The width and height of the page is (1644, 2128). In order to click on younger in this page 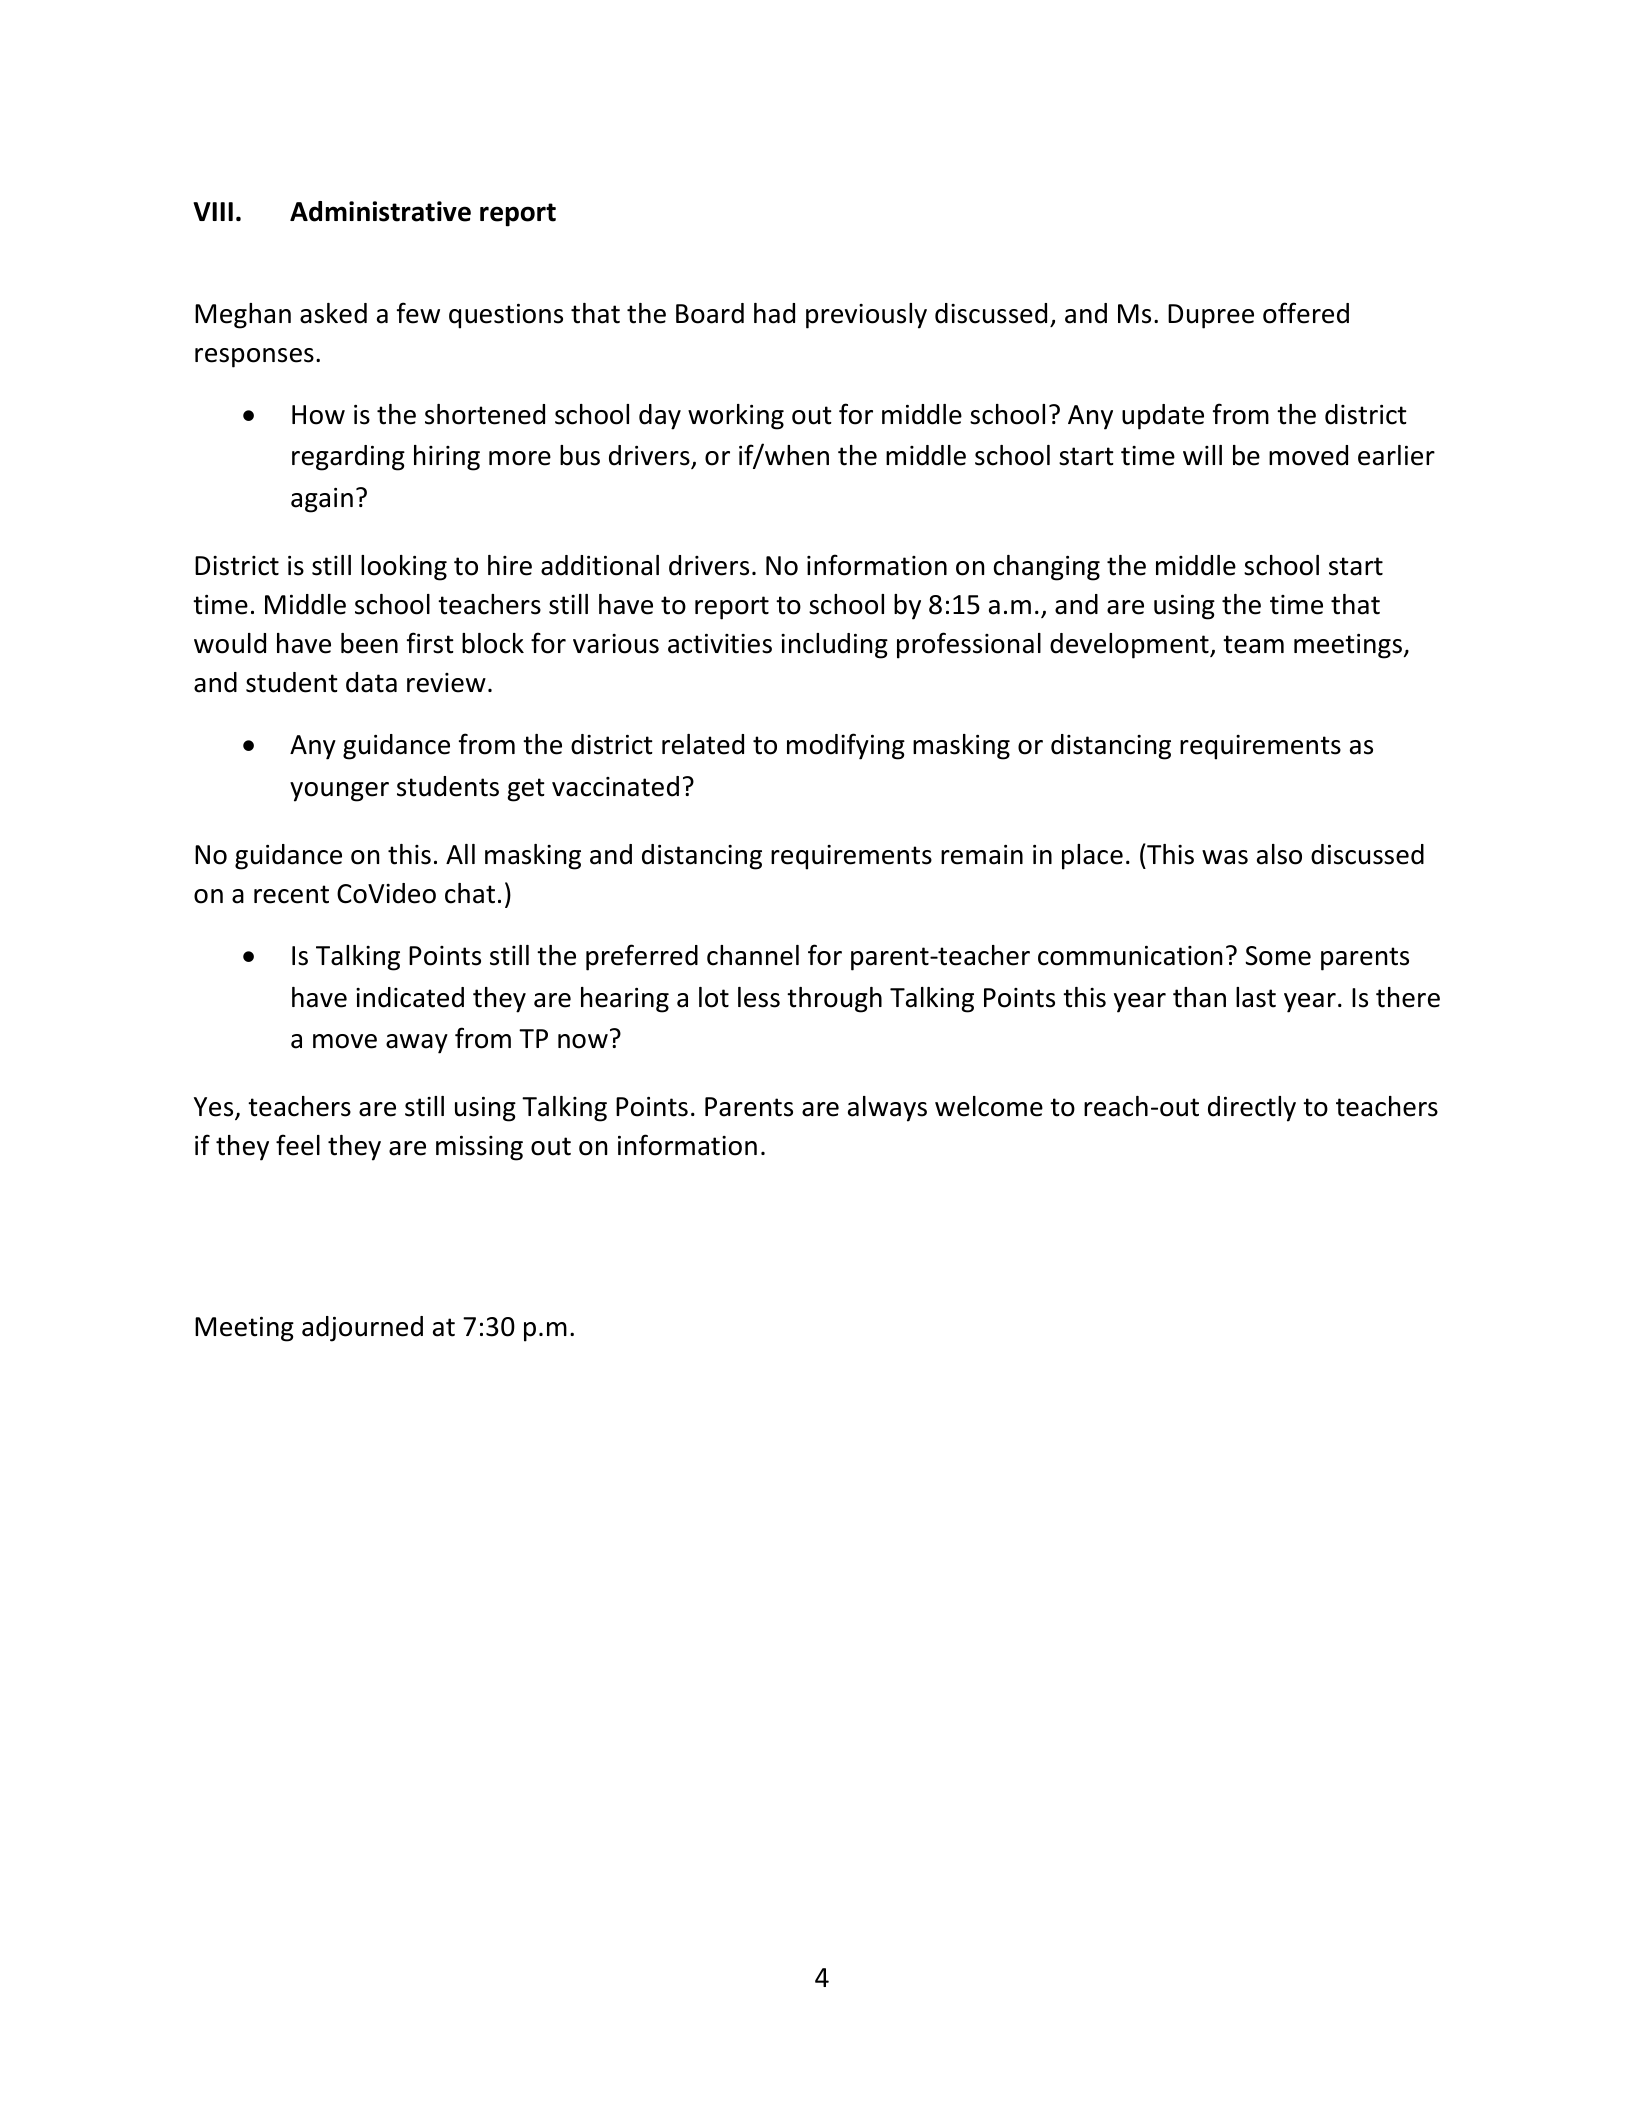, I will do `click(339, 792)`.
